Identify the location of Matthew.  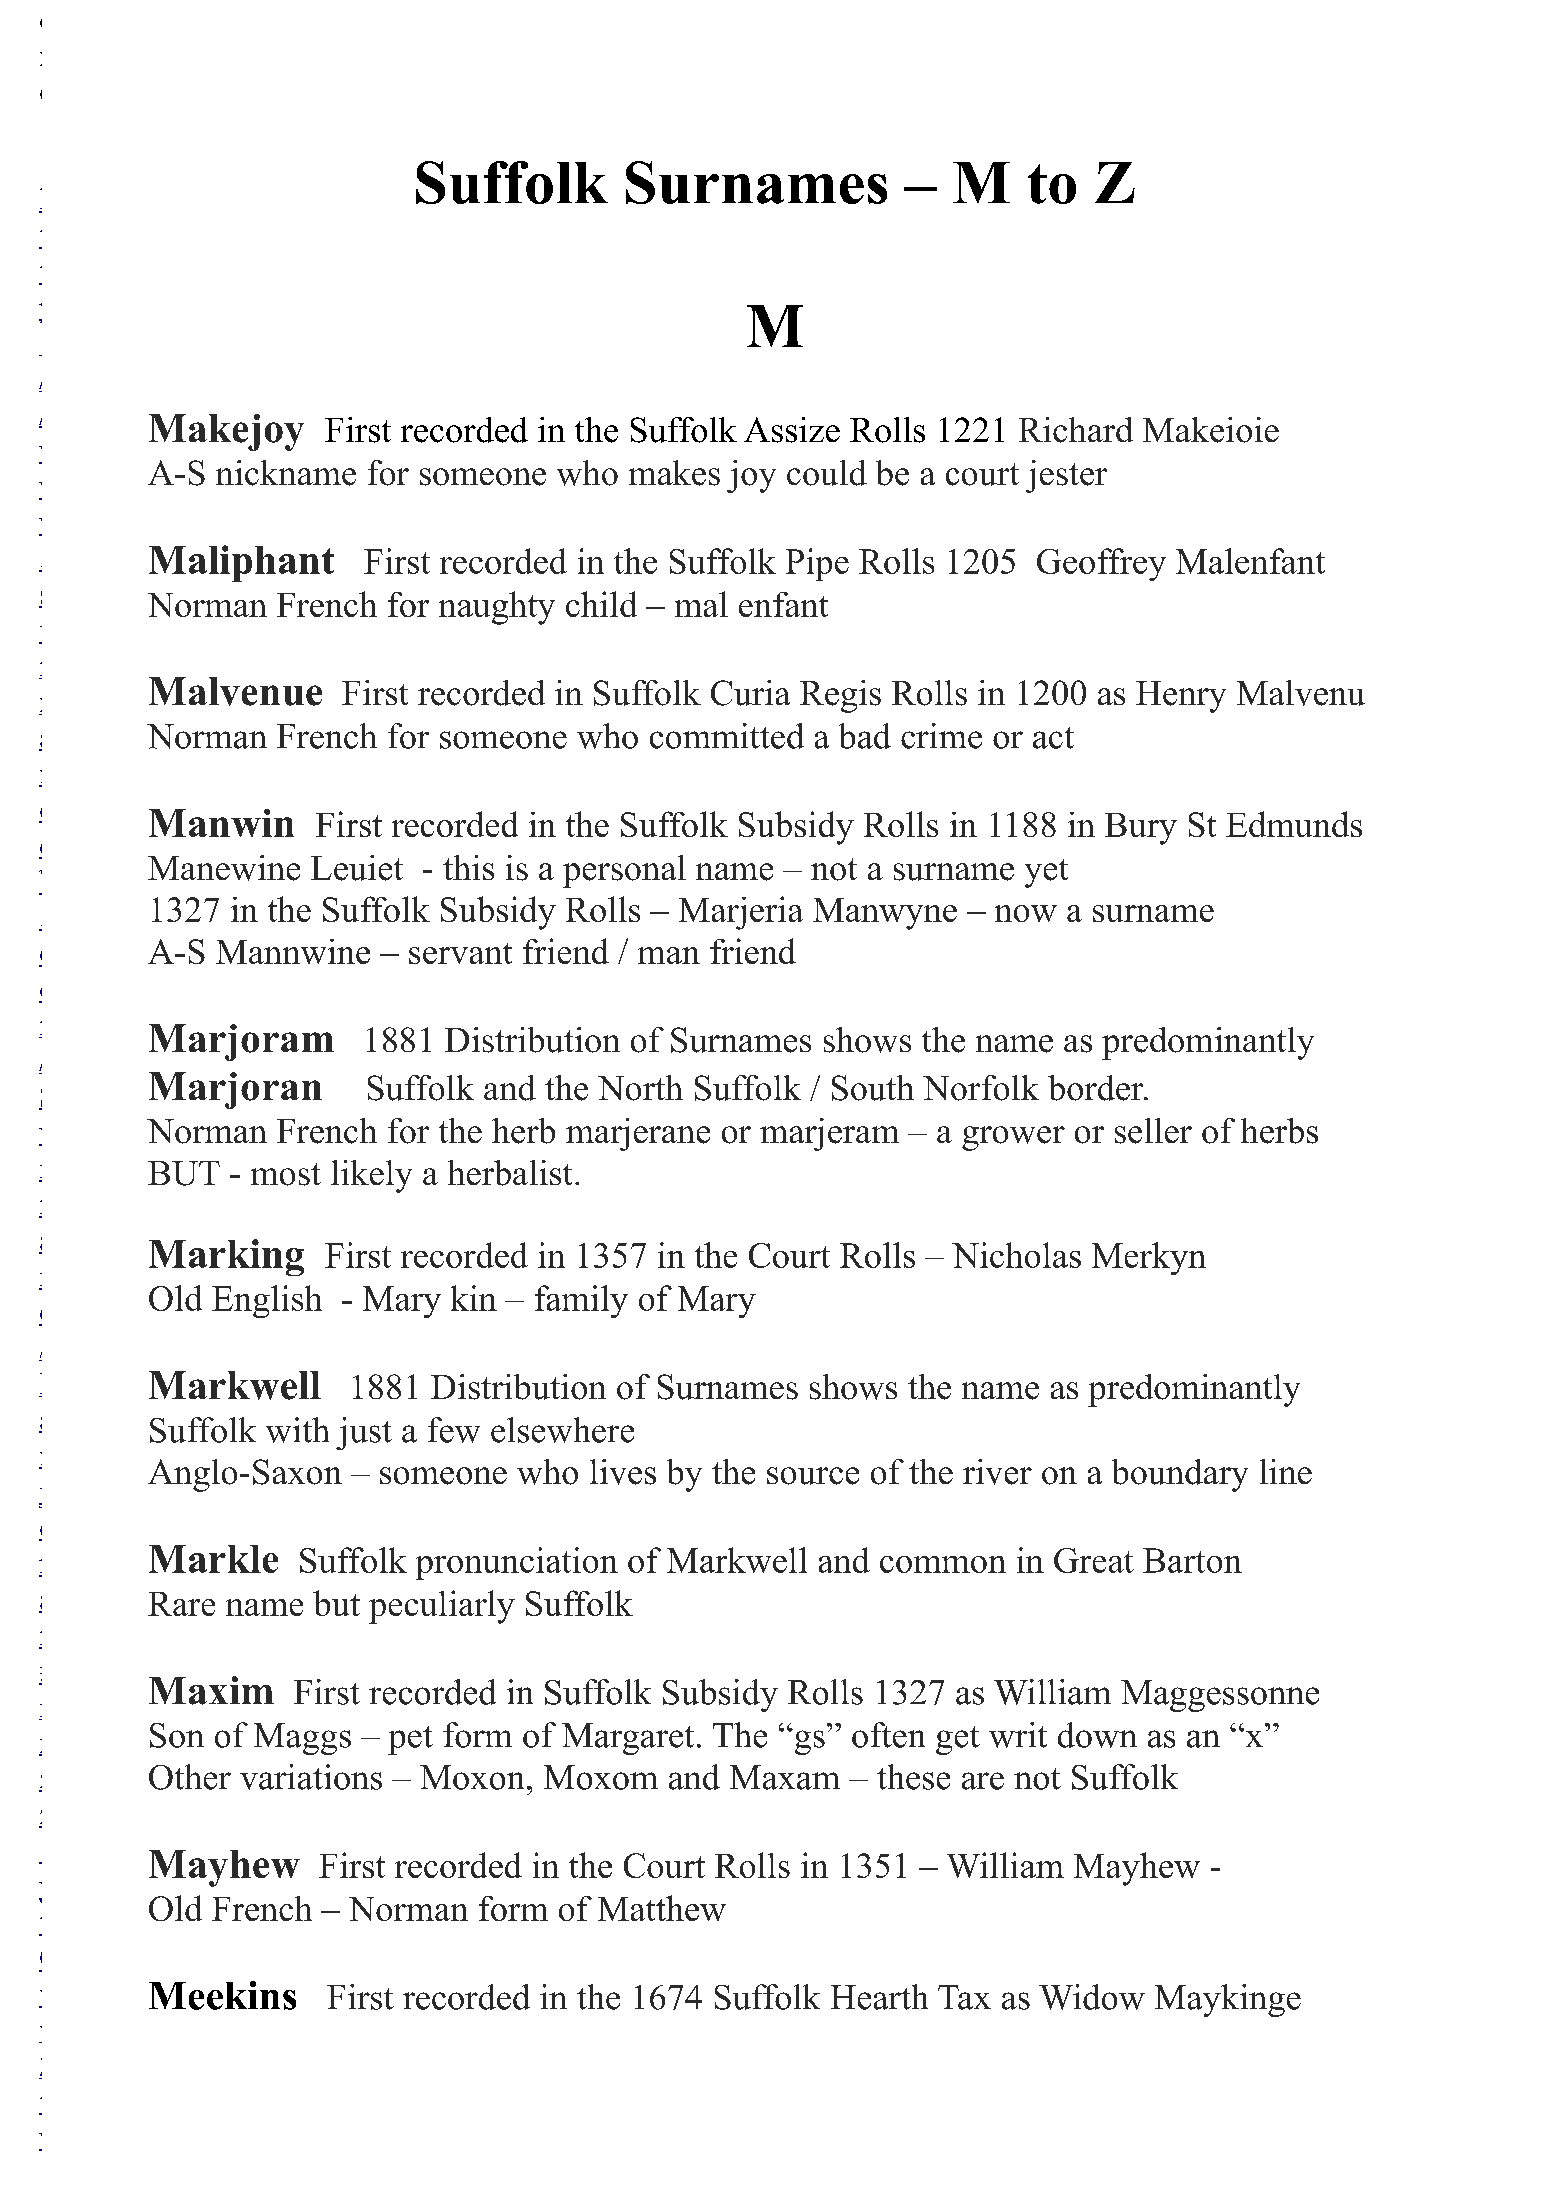
(662, 1908).
